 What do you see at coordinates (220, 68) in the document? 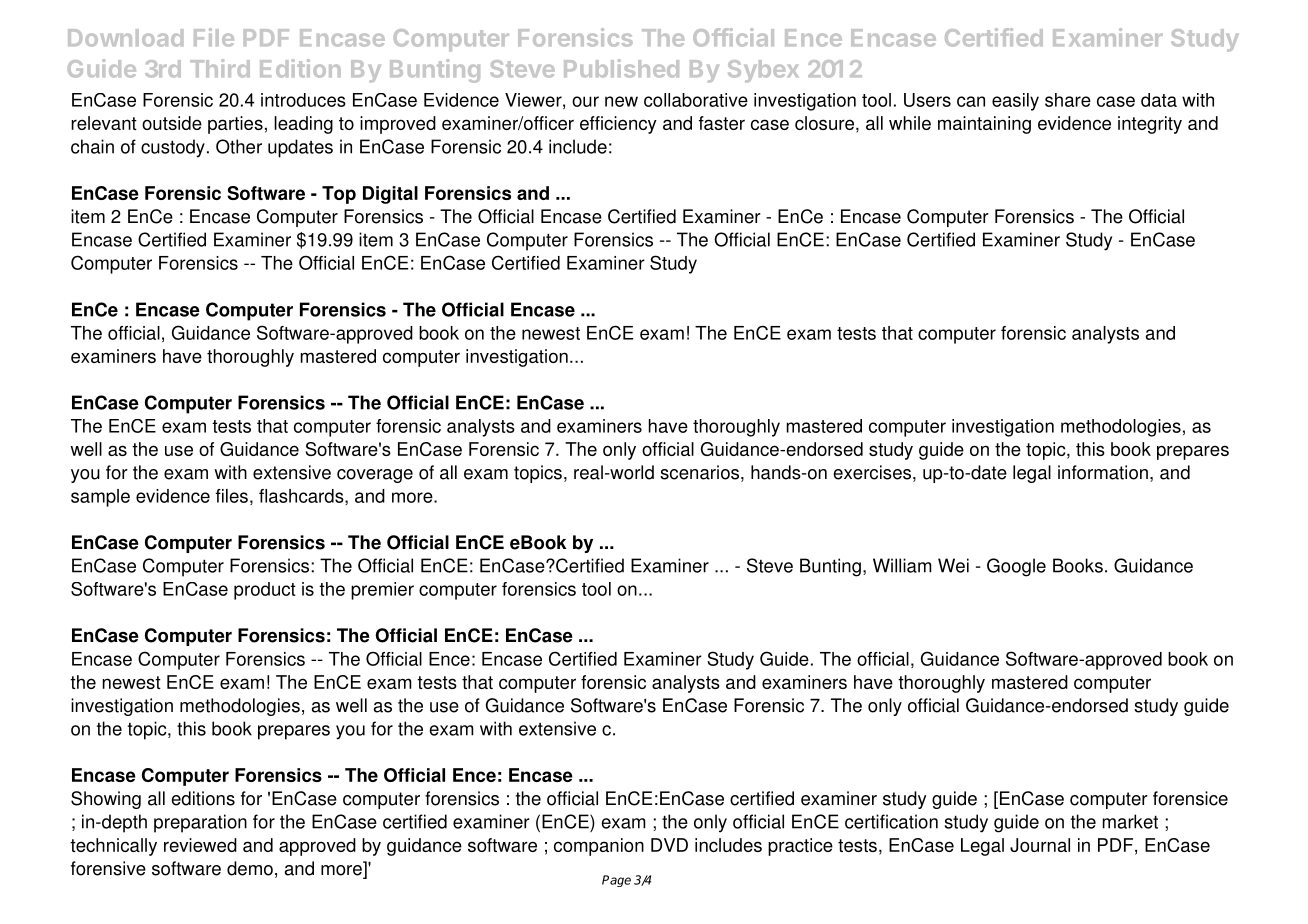
I see `Third` at bounding box center [220, 68].
